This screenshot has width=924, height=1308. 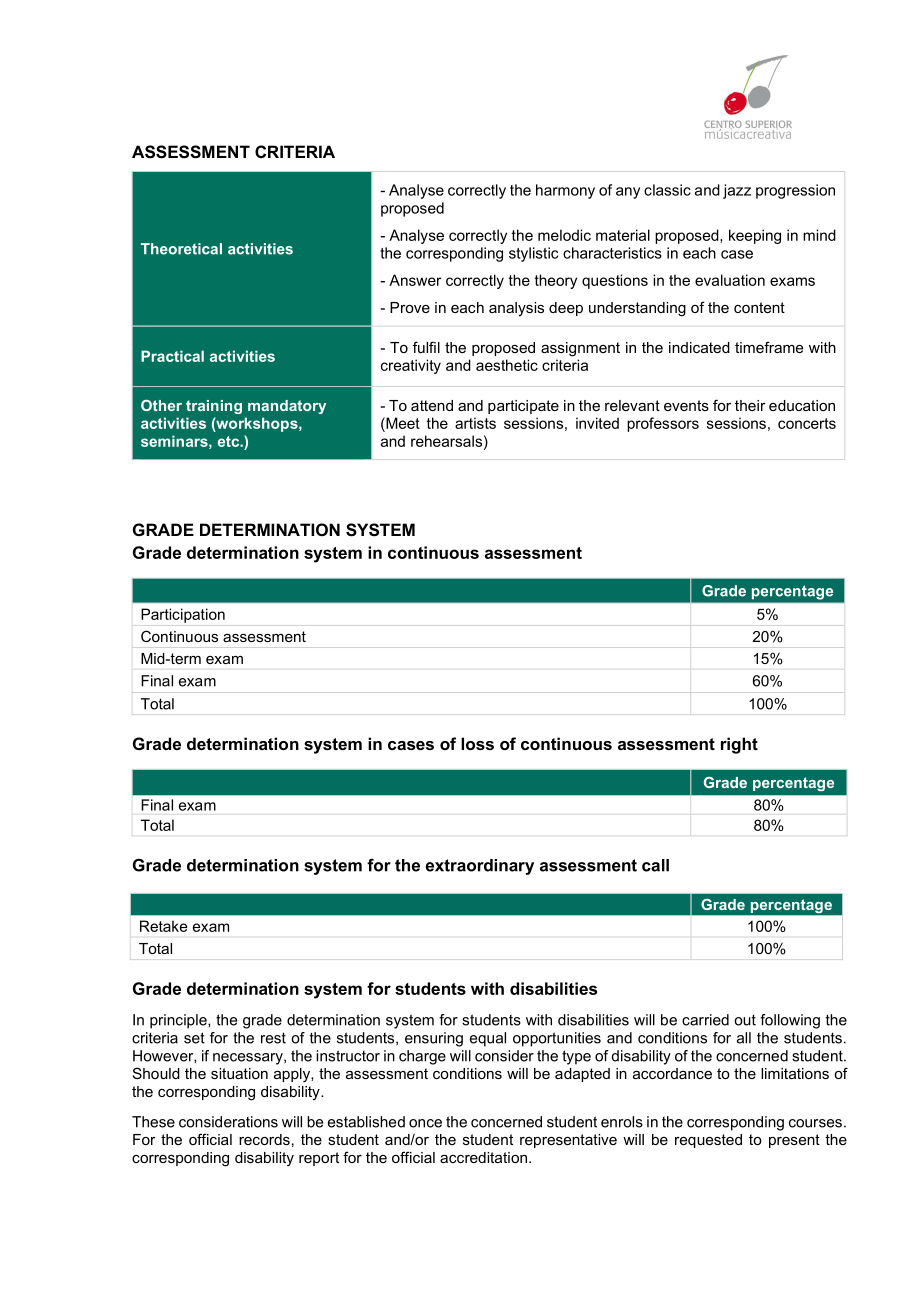 What do you see at coordinates (755, 236) in the screenshot?
I see `keeping` at bounding box center [755, 236].
